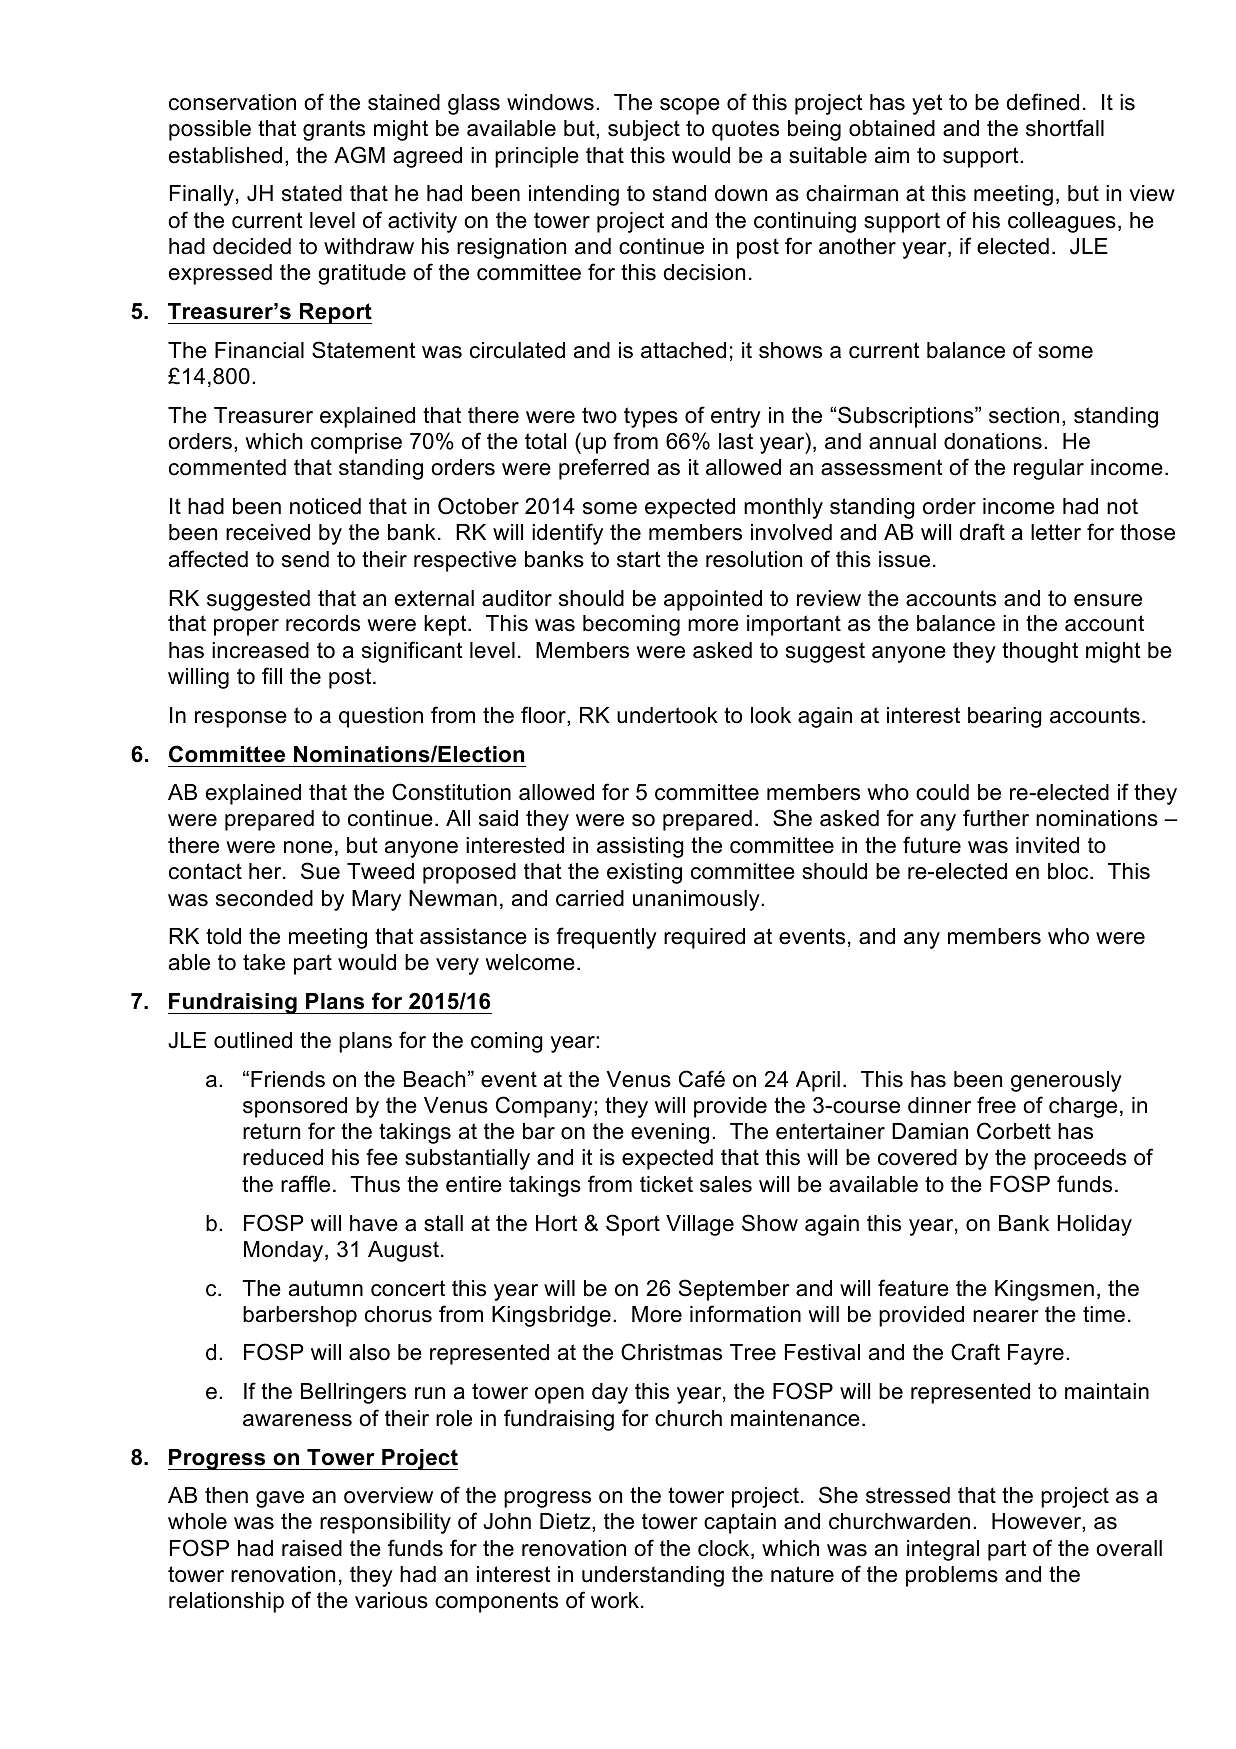 Image resolution: width=1236 pixels, height=1749 pixels. Describe the element at coordinates (734, 1290) in the image. I see `September` at that location.
